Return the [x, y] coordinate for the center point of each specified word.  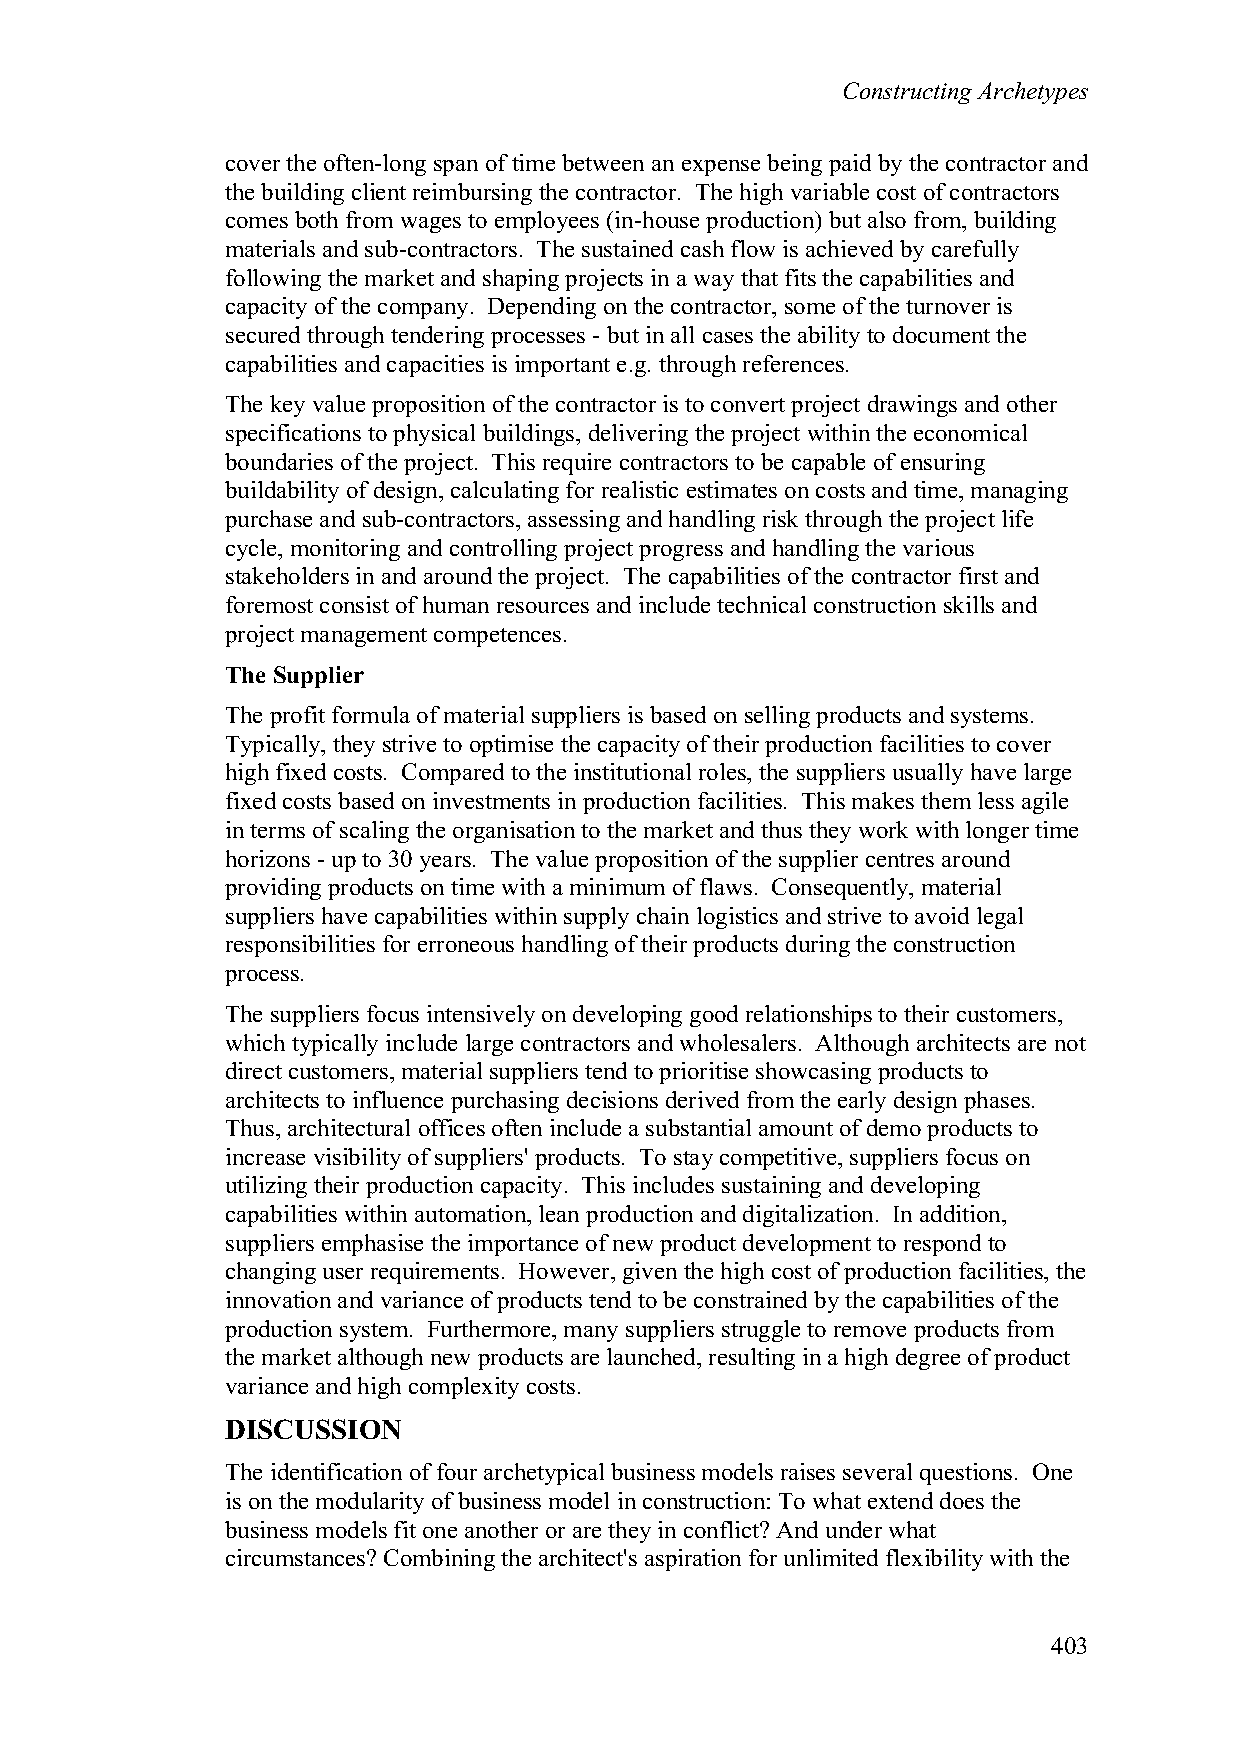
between [603, 162]
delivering [638, 435]
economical [970, 432]
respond [942, 1245]
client [379, 191]
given [650, 1273]
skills [969, 604]
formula [371, 714]
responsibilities [300, 946]
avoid [942, 915]
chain [663, 915]
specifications [293, 435]
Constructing [908, 93]
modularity [370, 1503]
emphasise [372, 1245]
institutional [632, 771]
